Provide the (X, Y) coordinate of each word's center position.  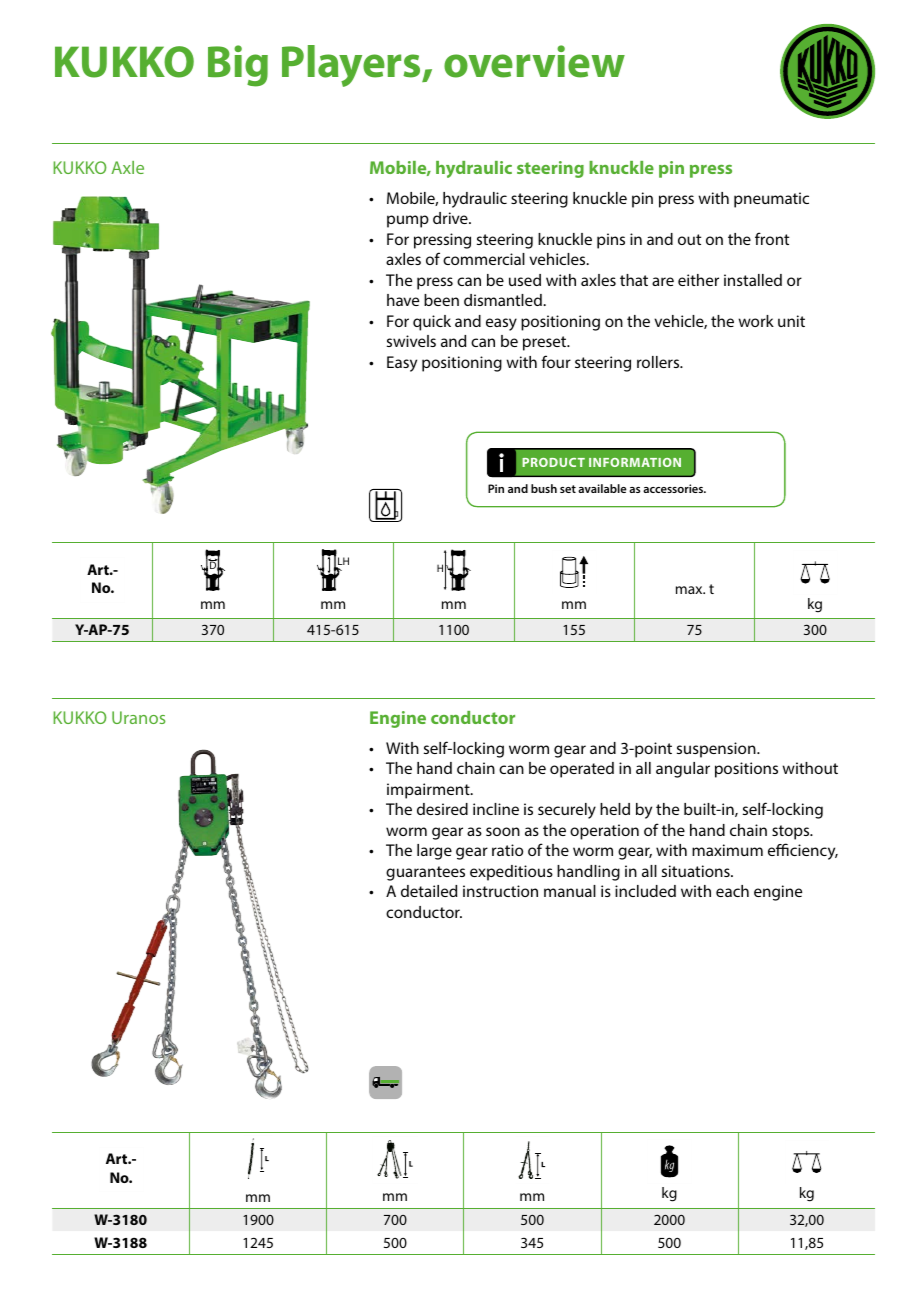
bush (544, 488)
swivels (411, 341)
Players (352, 66)
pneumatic (771, 200)
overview (534, 61)
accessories (674, 488)
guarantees (425, 873)
